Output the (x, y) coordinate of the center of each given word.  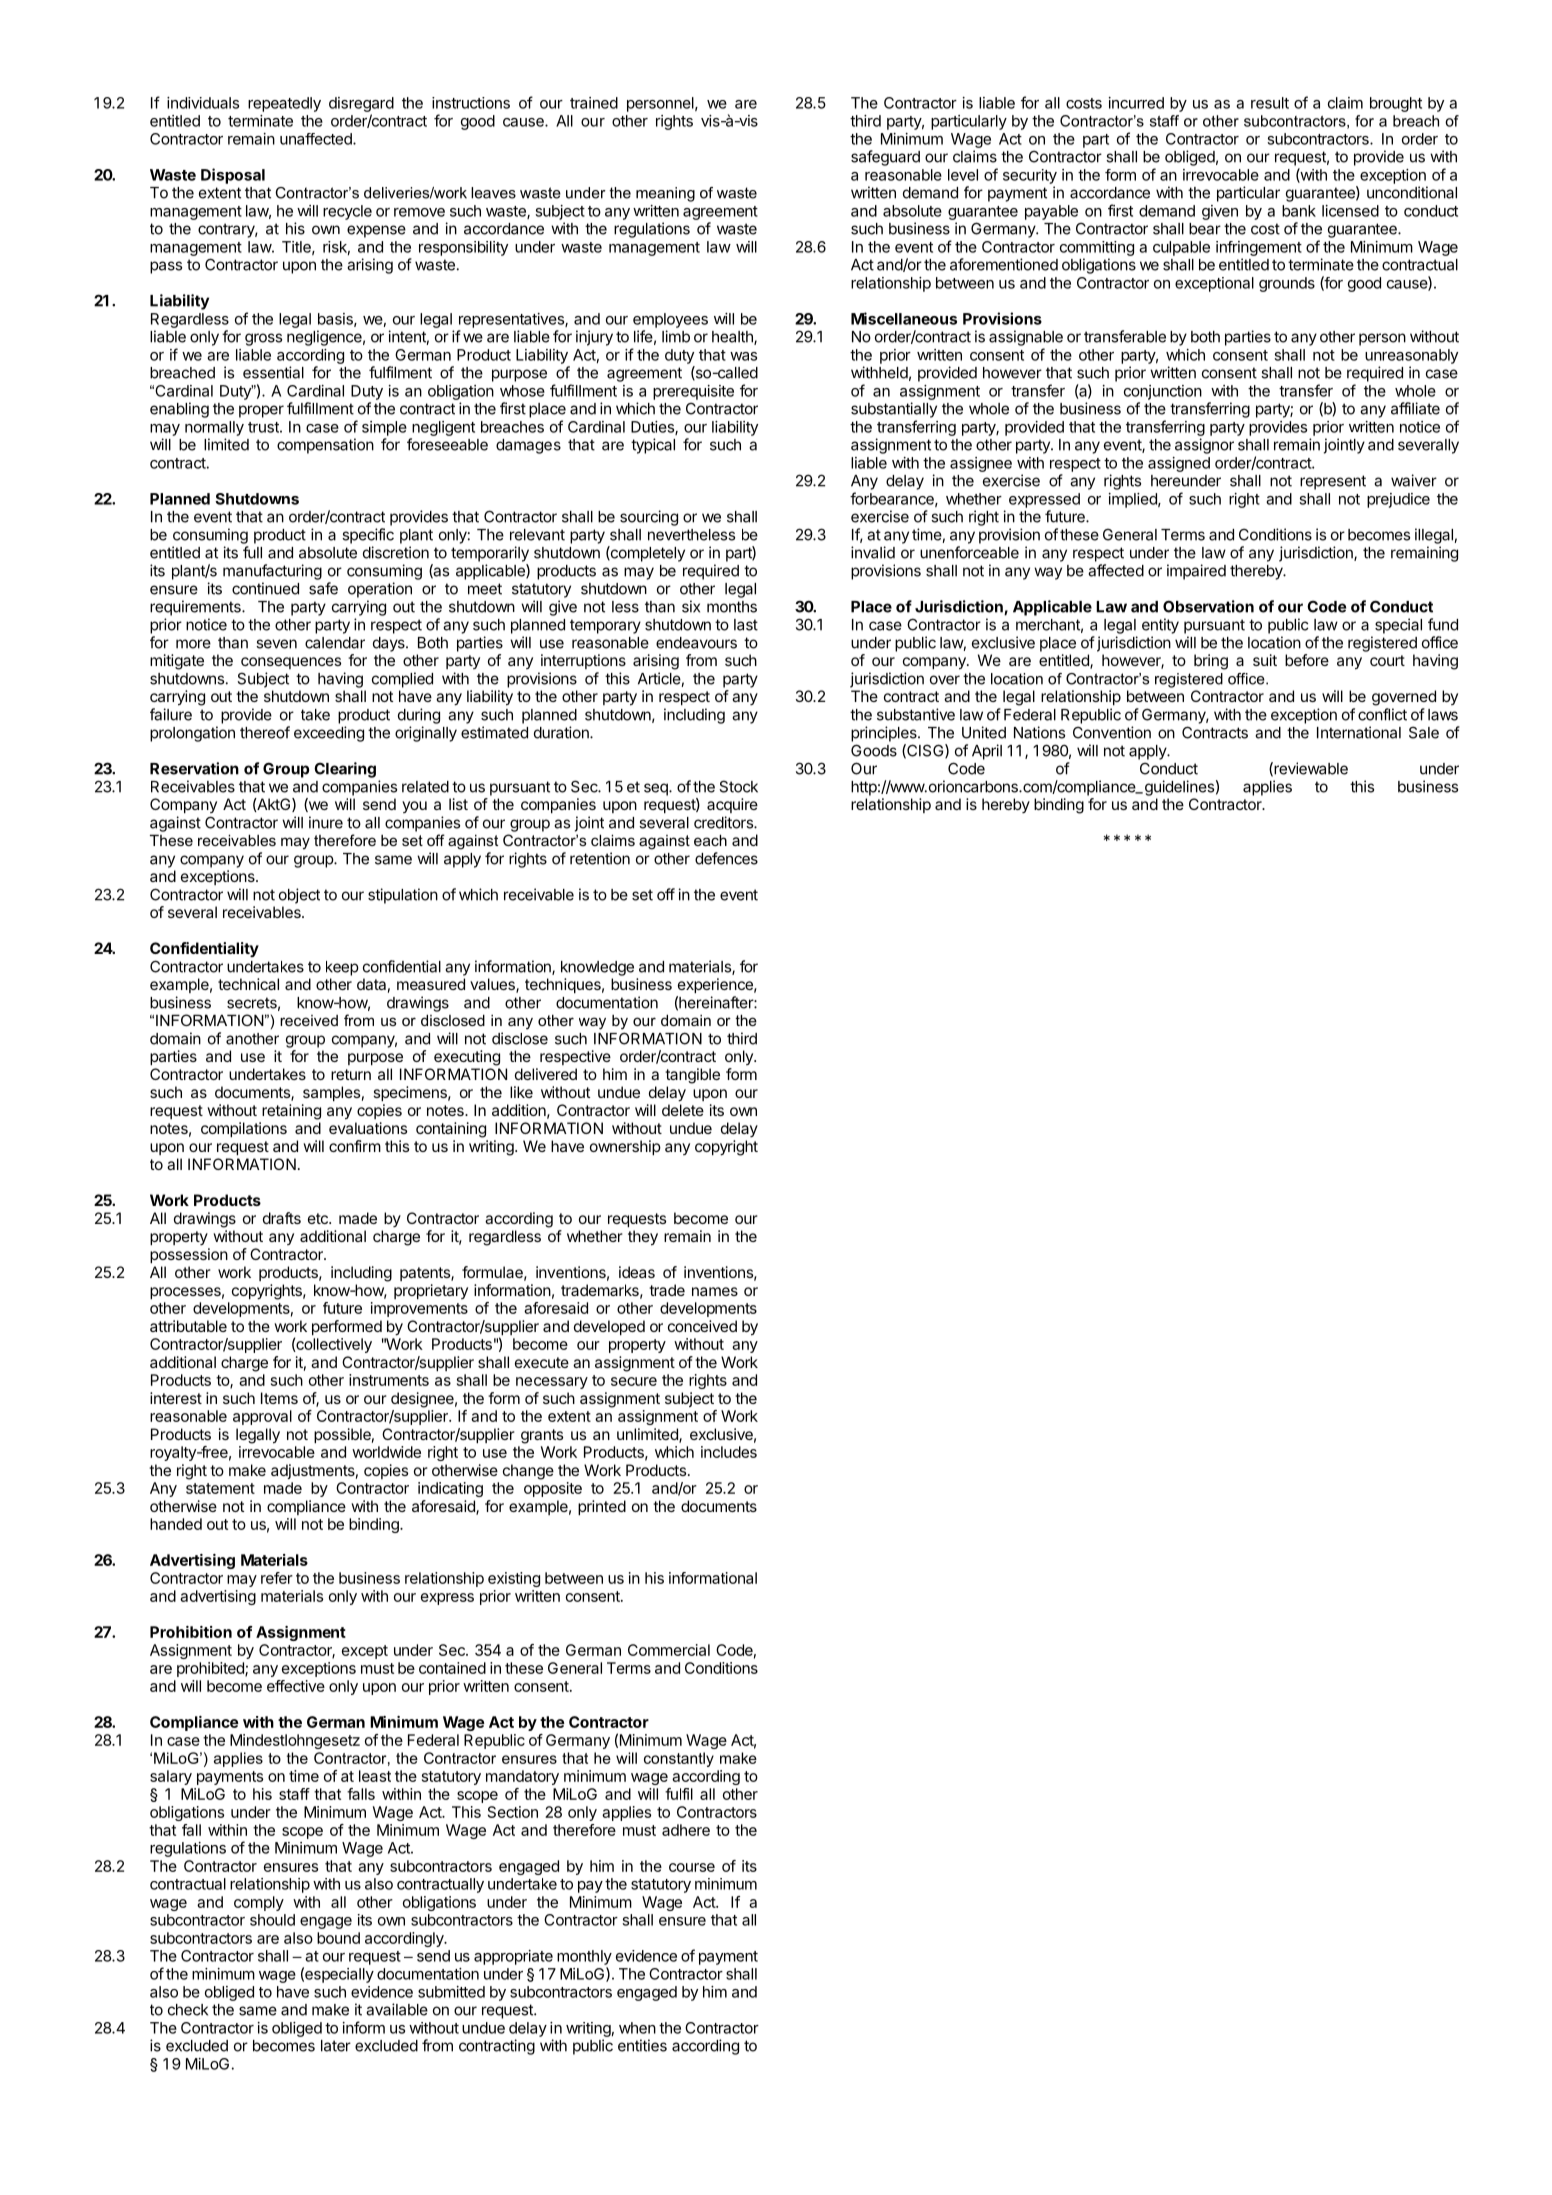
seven (276, 644)
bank (1299, 211)
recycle (347, 212)
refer (277, 1578)
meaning (665, 194)
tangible (692, 1076)
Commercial (669, 1650)
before (1307, 660)
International (1359, 732)
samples (331, 1093)
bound (338, 1938)
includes (729, 1452)
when (637, 2028)
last (746, 625)
